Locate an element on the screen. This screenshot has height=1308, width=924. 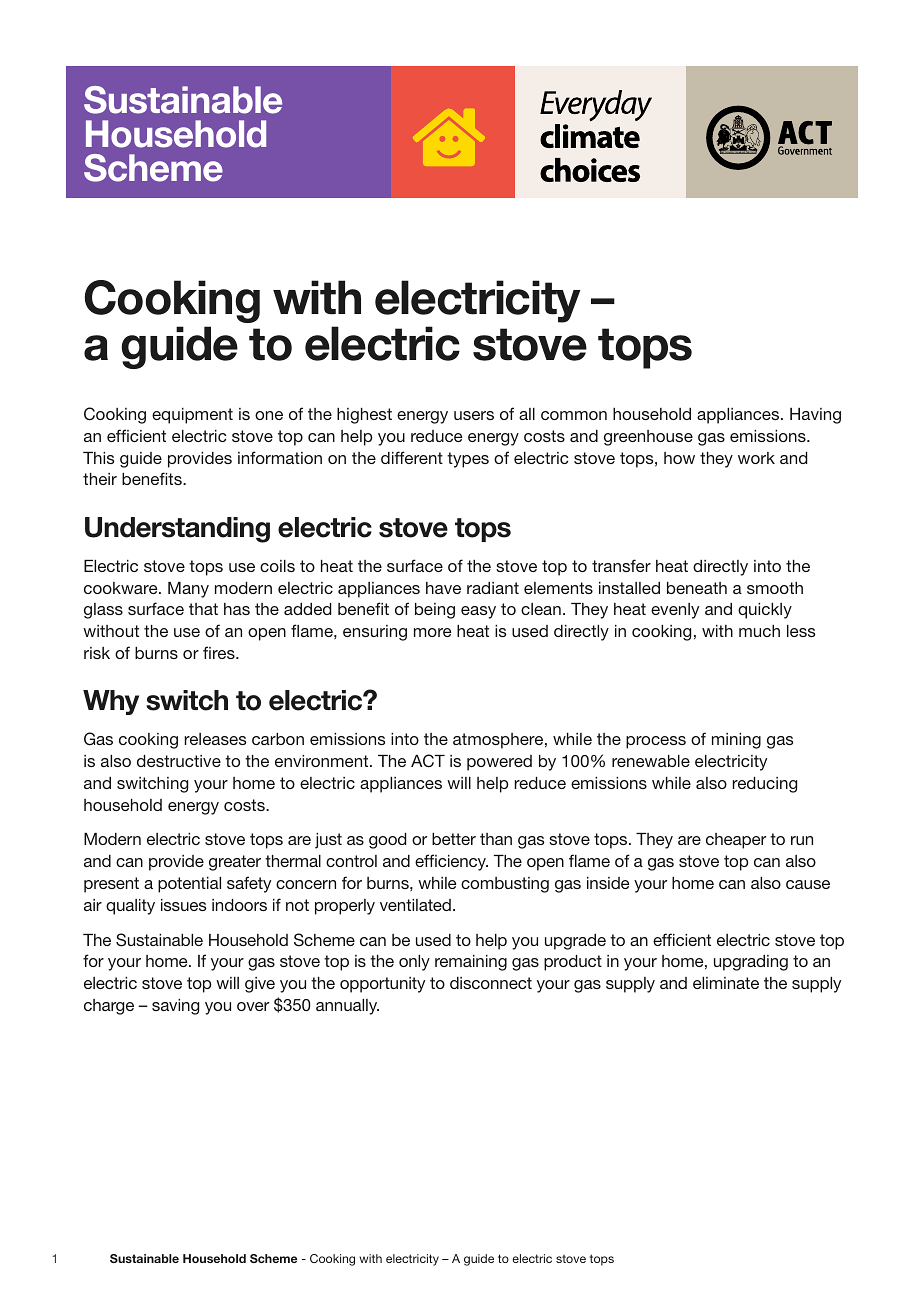
disconnect is located at coordinates (491, 983).
